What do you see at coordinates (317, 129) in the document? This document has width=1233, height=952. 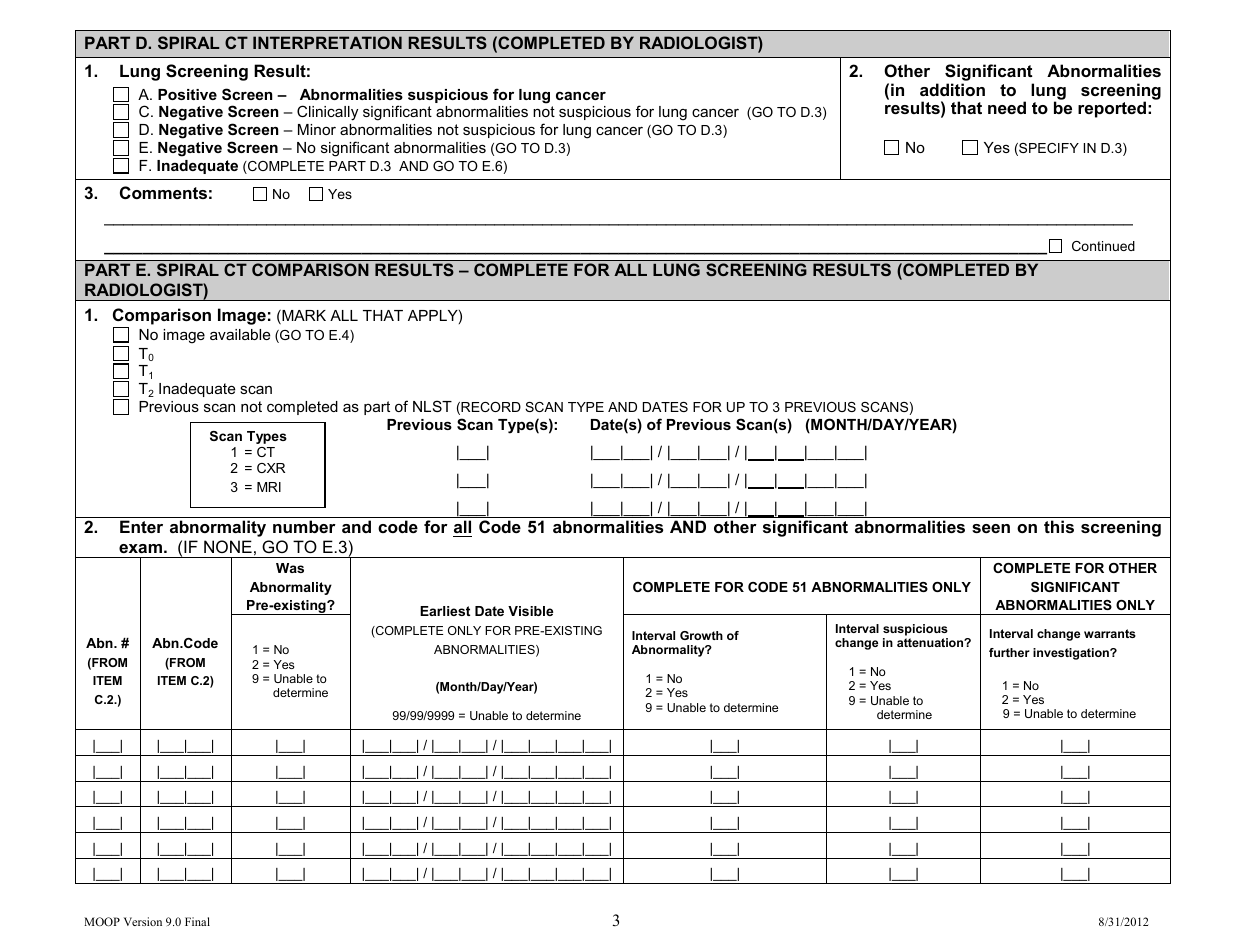 I see `Minor` at bounding box center [317, 129].
